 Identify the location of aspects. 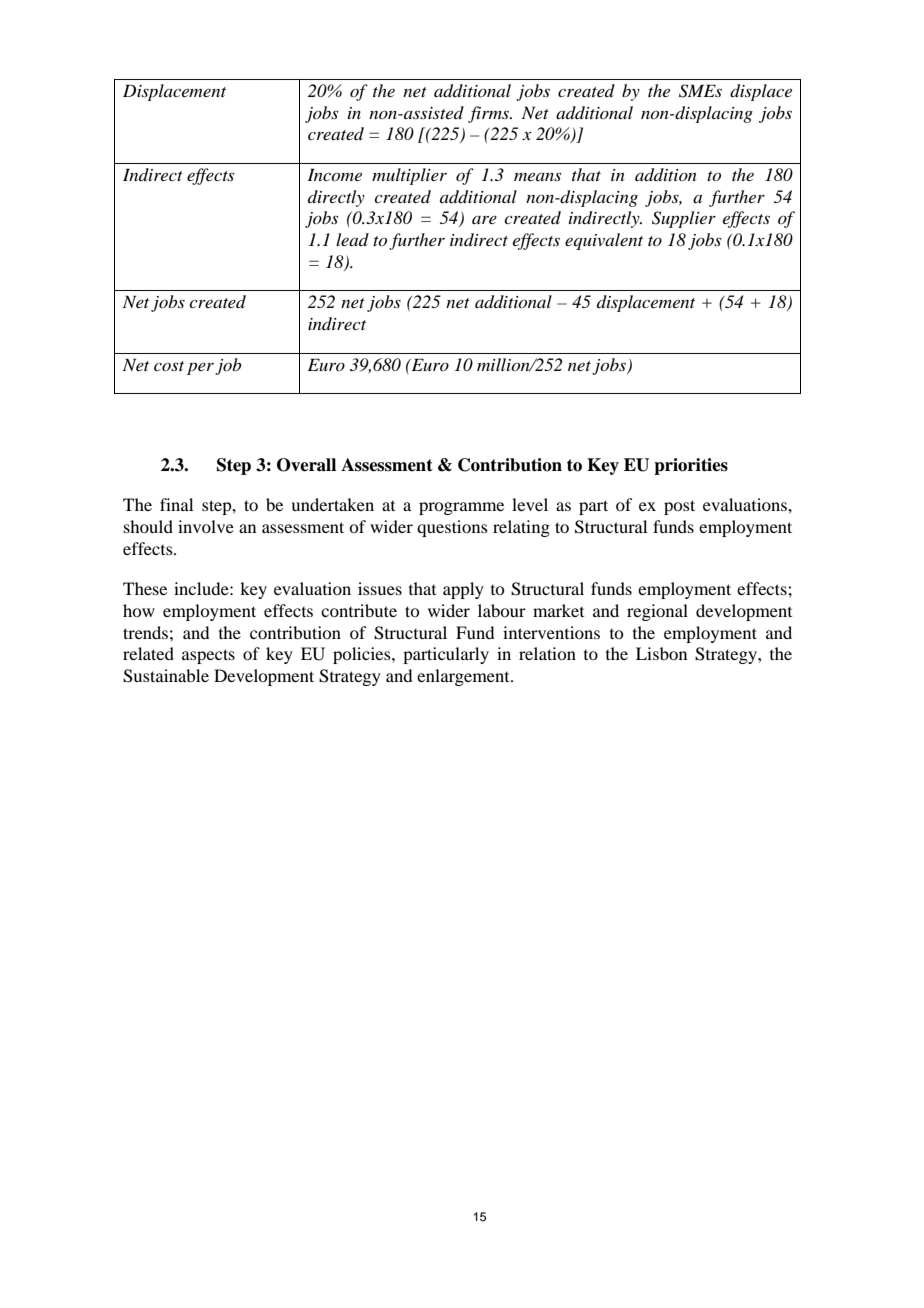
(208, 656).
